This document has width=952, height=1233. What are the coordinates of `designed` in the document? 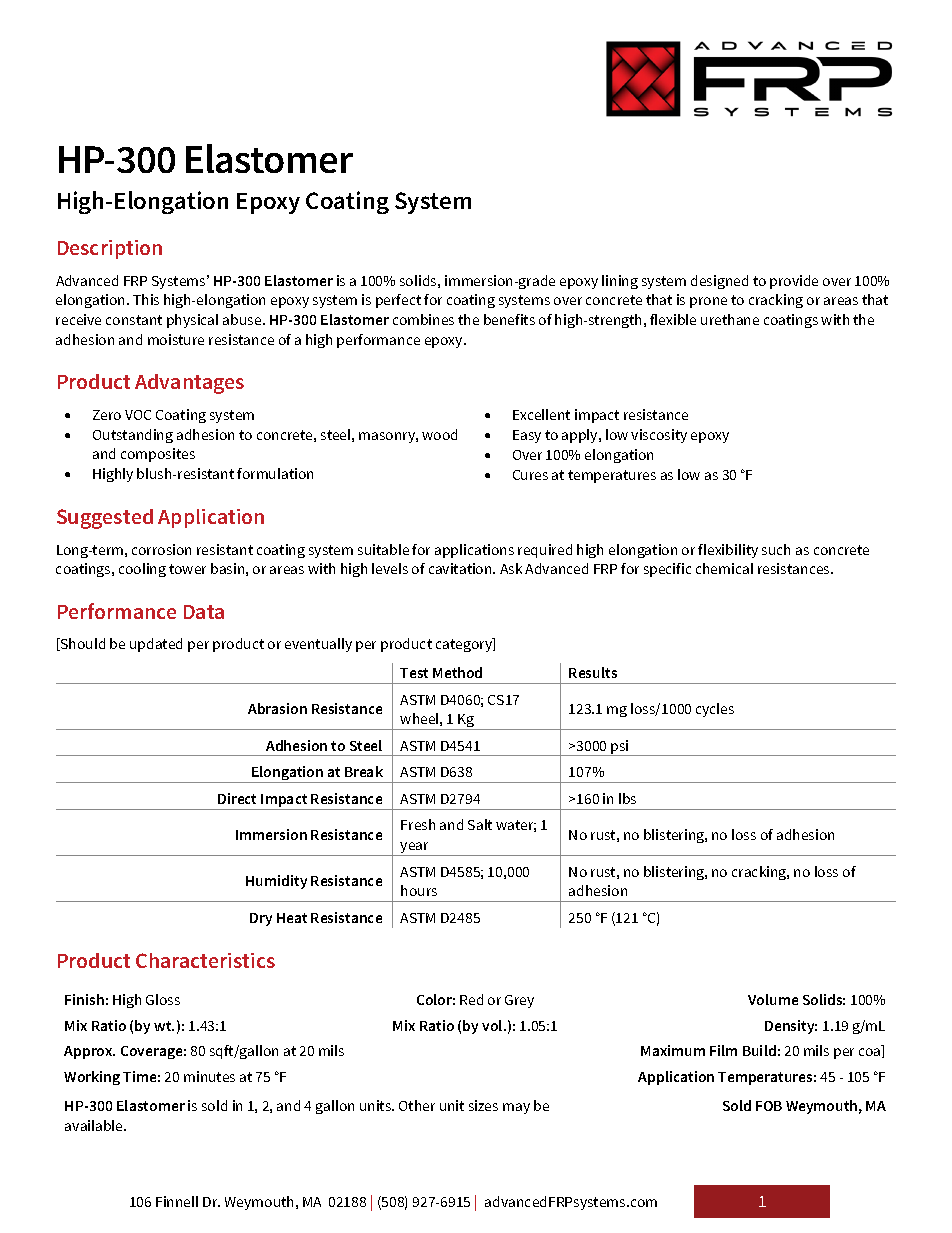 It's located at (719, 282).
